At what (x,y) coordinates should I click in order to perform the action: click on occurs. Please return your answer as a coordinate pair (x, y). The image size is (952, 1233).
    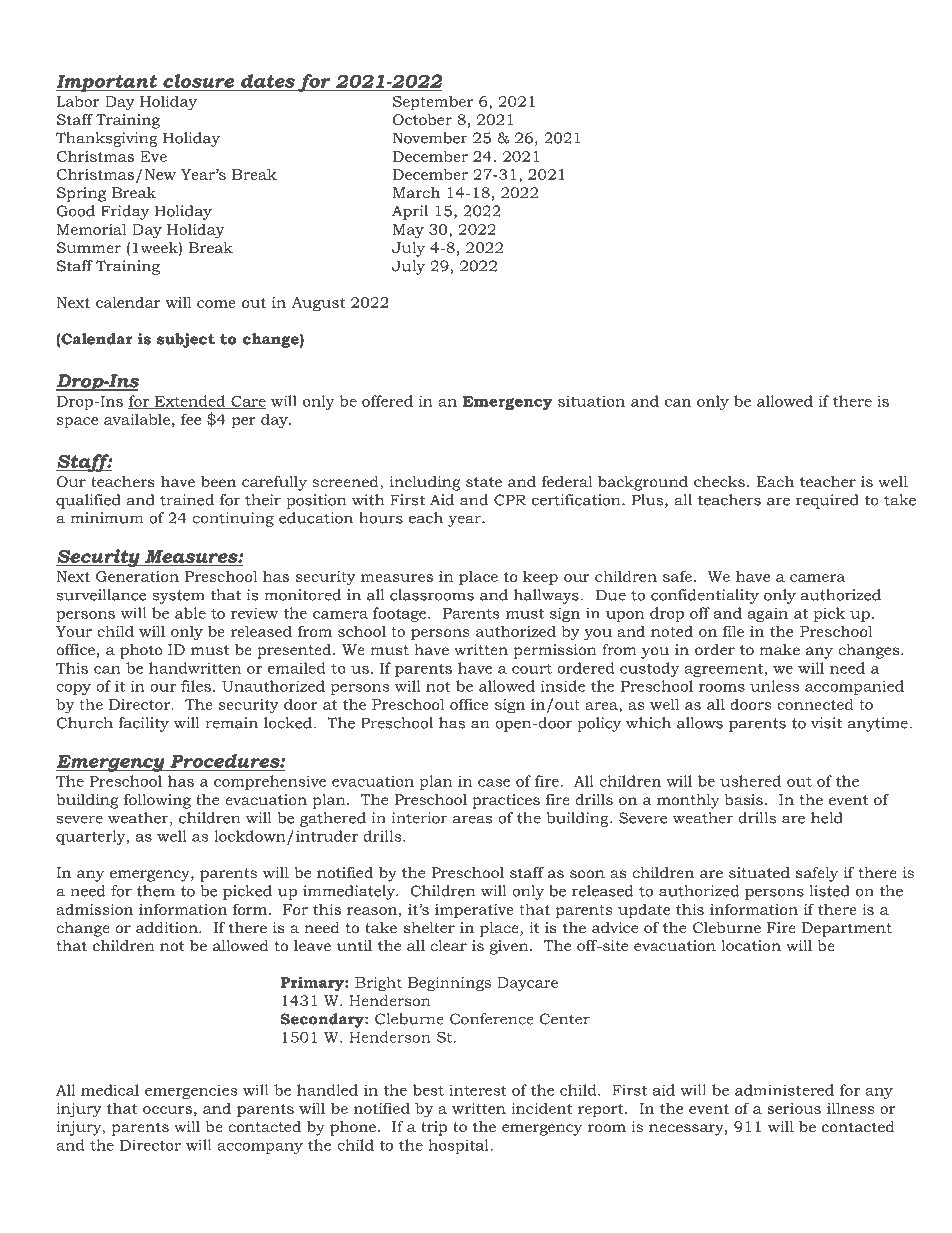
    Looking at the image, I should click on (167, 1110).
